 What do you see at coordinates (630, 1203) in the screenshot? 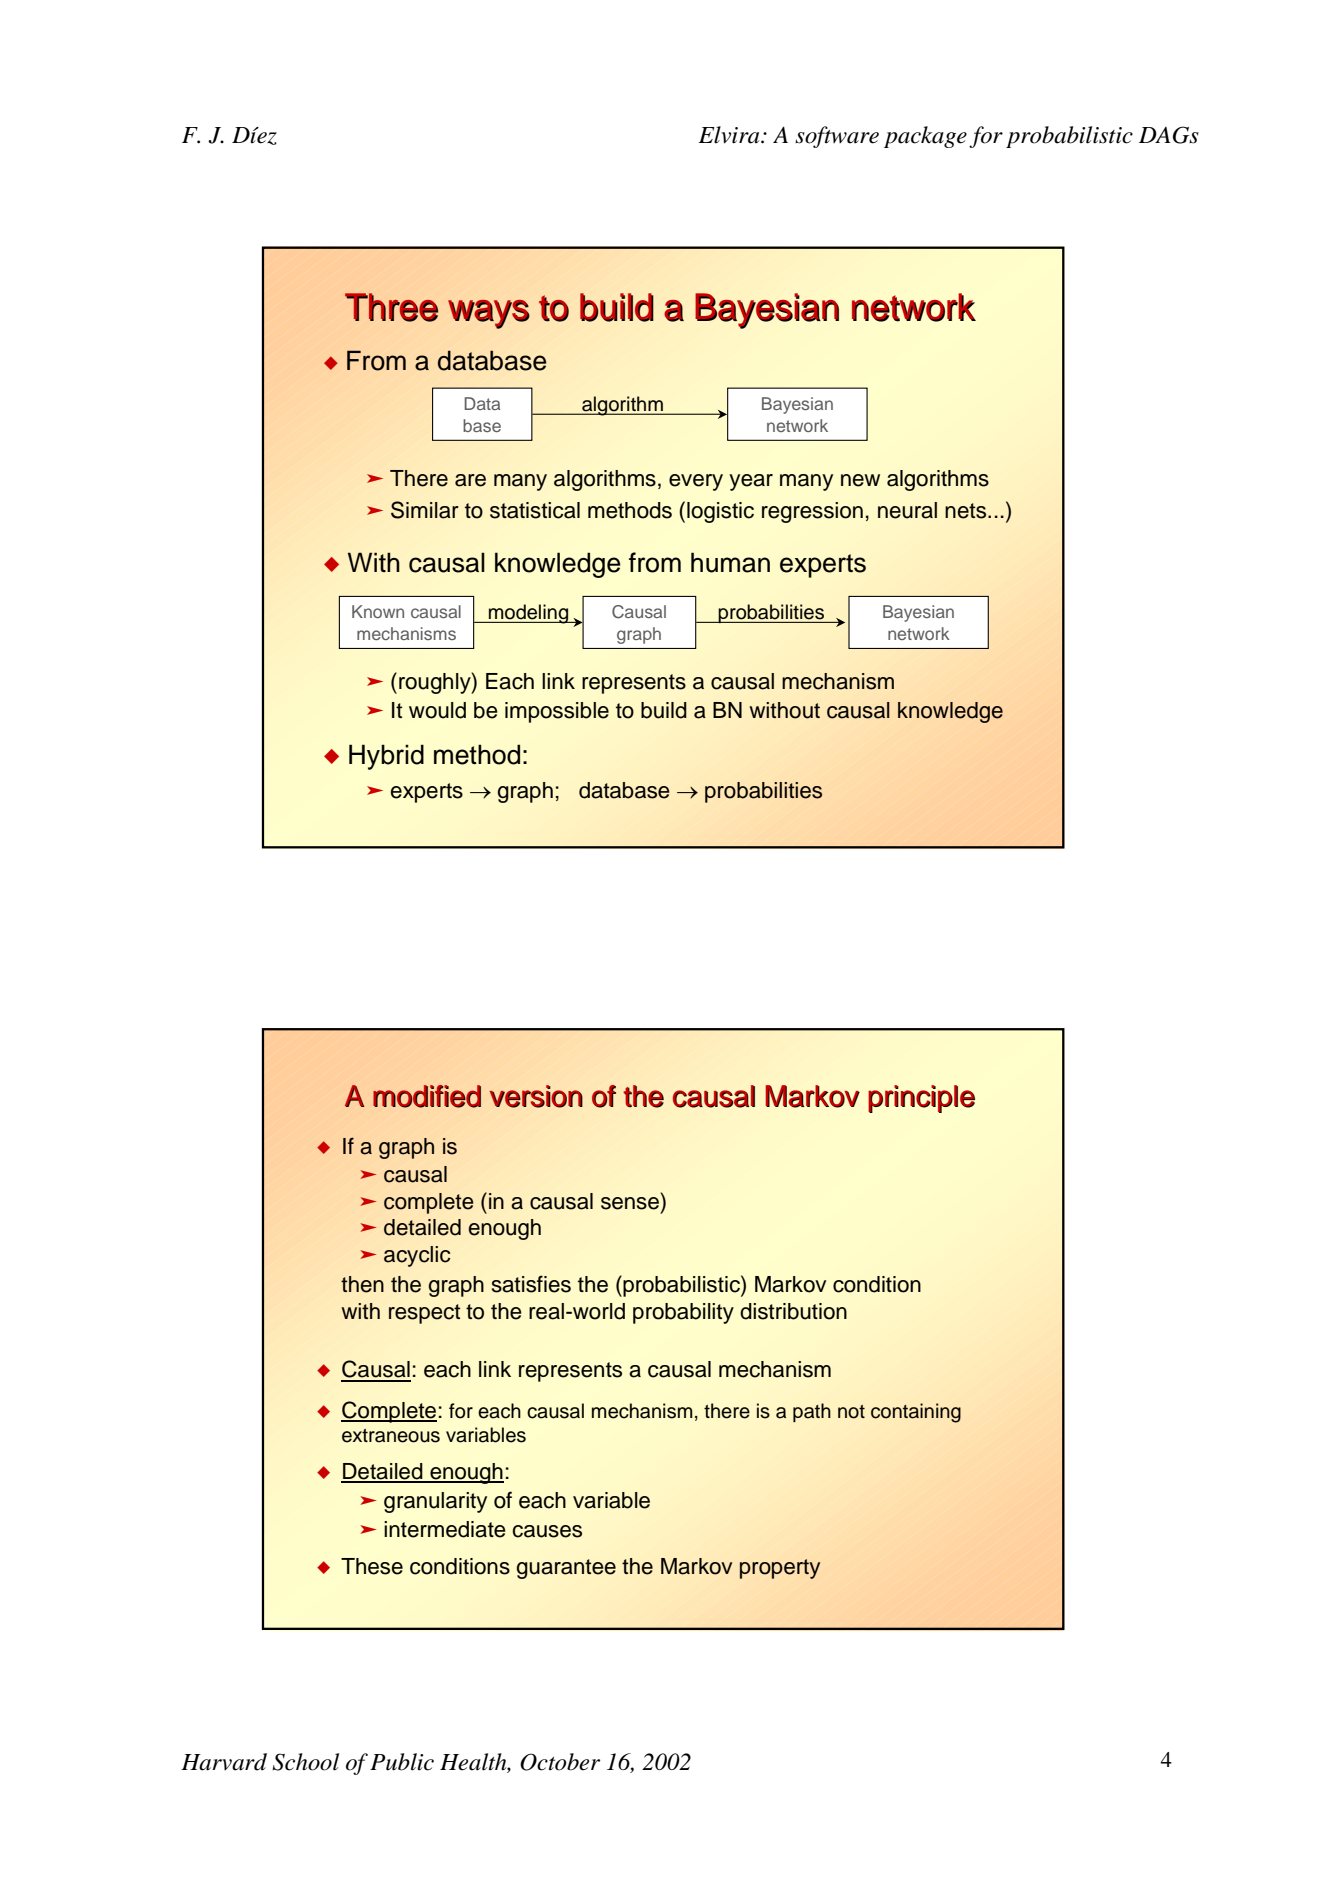
I see `sense` at bounding box center [630, 1203].
